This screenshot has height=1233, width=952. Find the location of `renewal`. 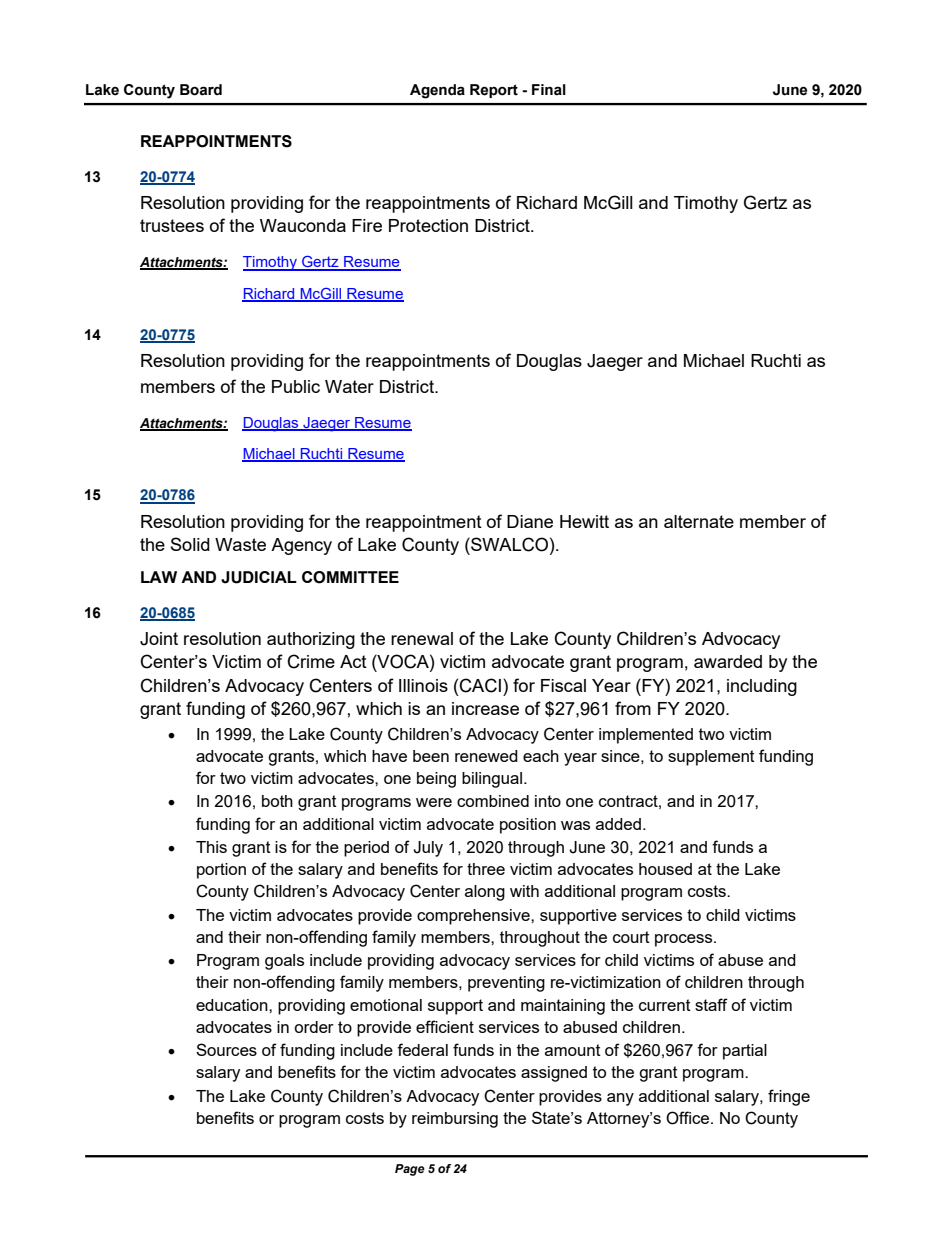

renewal is located at coordinates (422, 638).
